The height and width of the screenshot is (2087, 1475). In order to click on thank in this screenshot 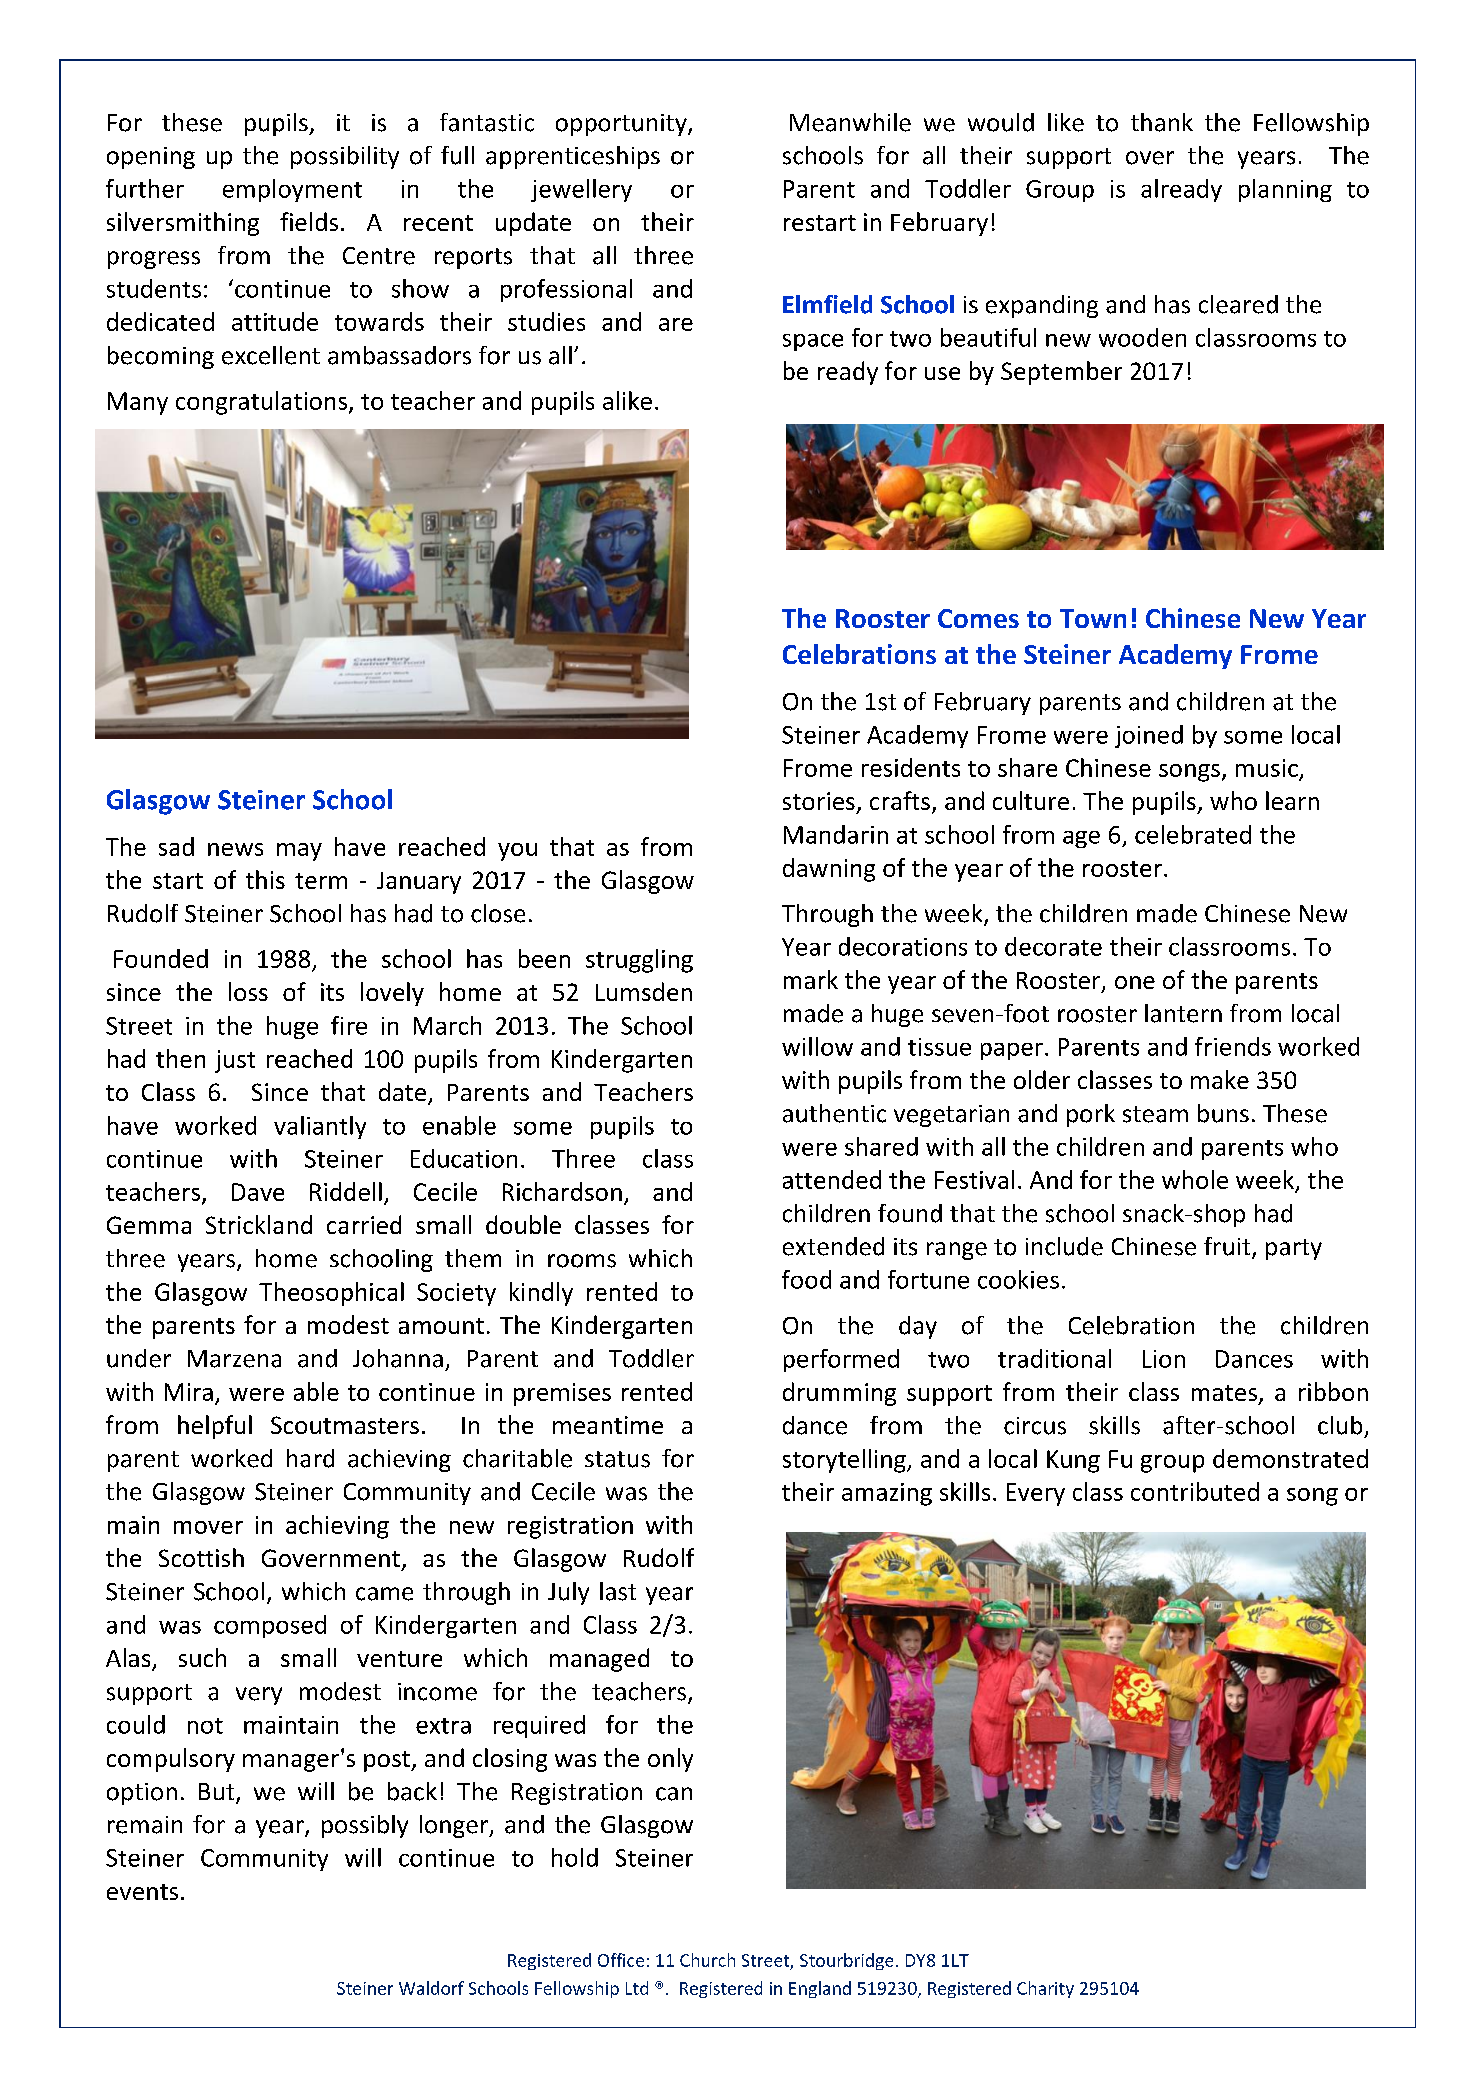, I will do `click(1162, 122)`.
